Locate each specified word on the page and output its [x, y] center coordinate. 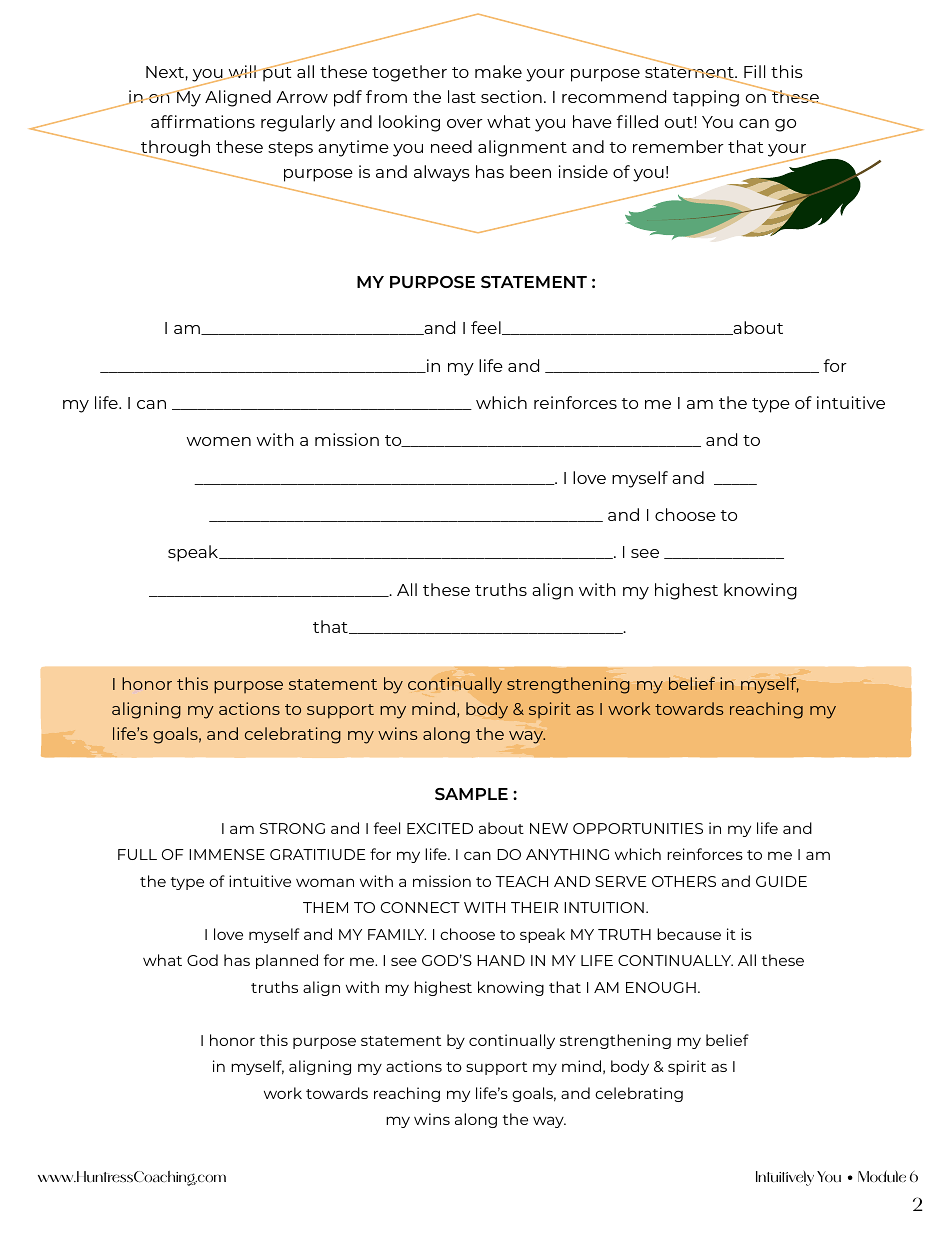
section [511, 96]
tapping [705, 98]
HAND [501, 960]
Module [882, 1176]
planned [287, 961]
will [242, 72]
